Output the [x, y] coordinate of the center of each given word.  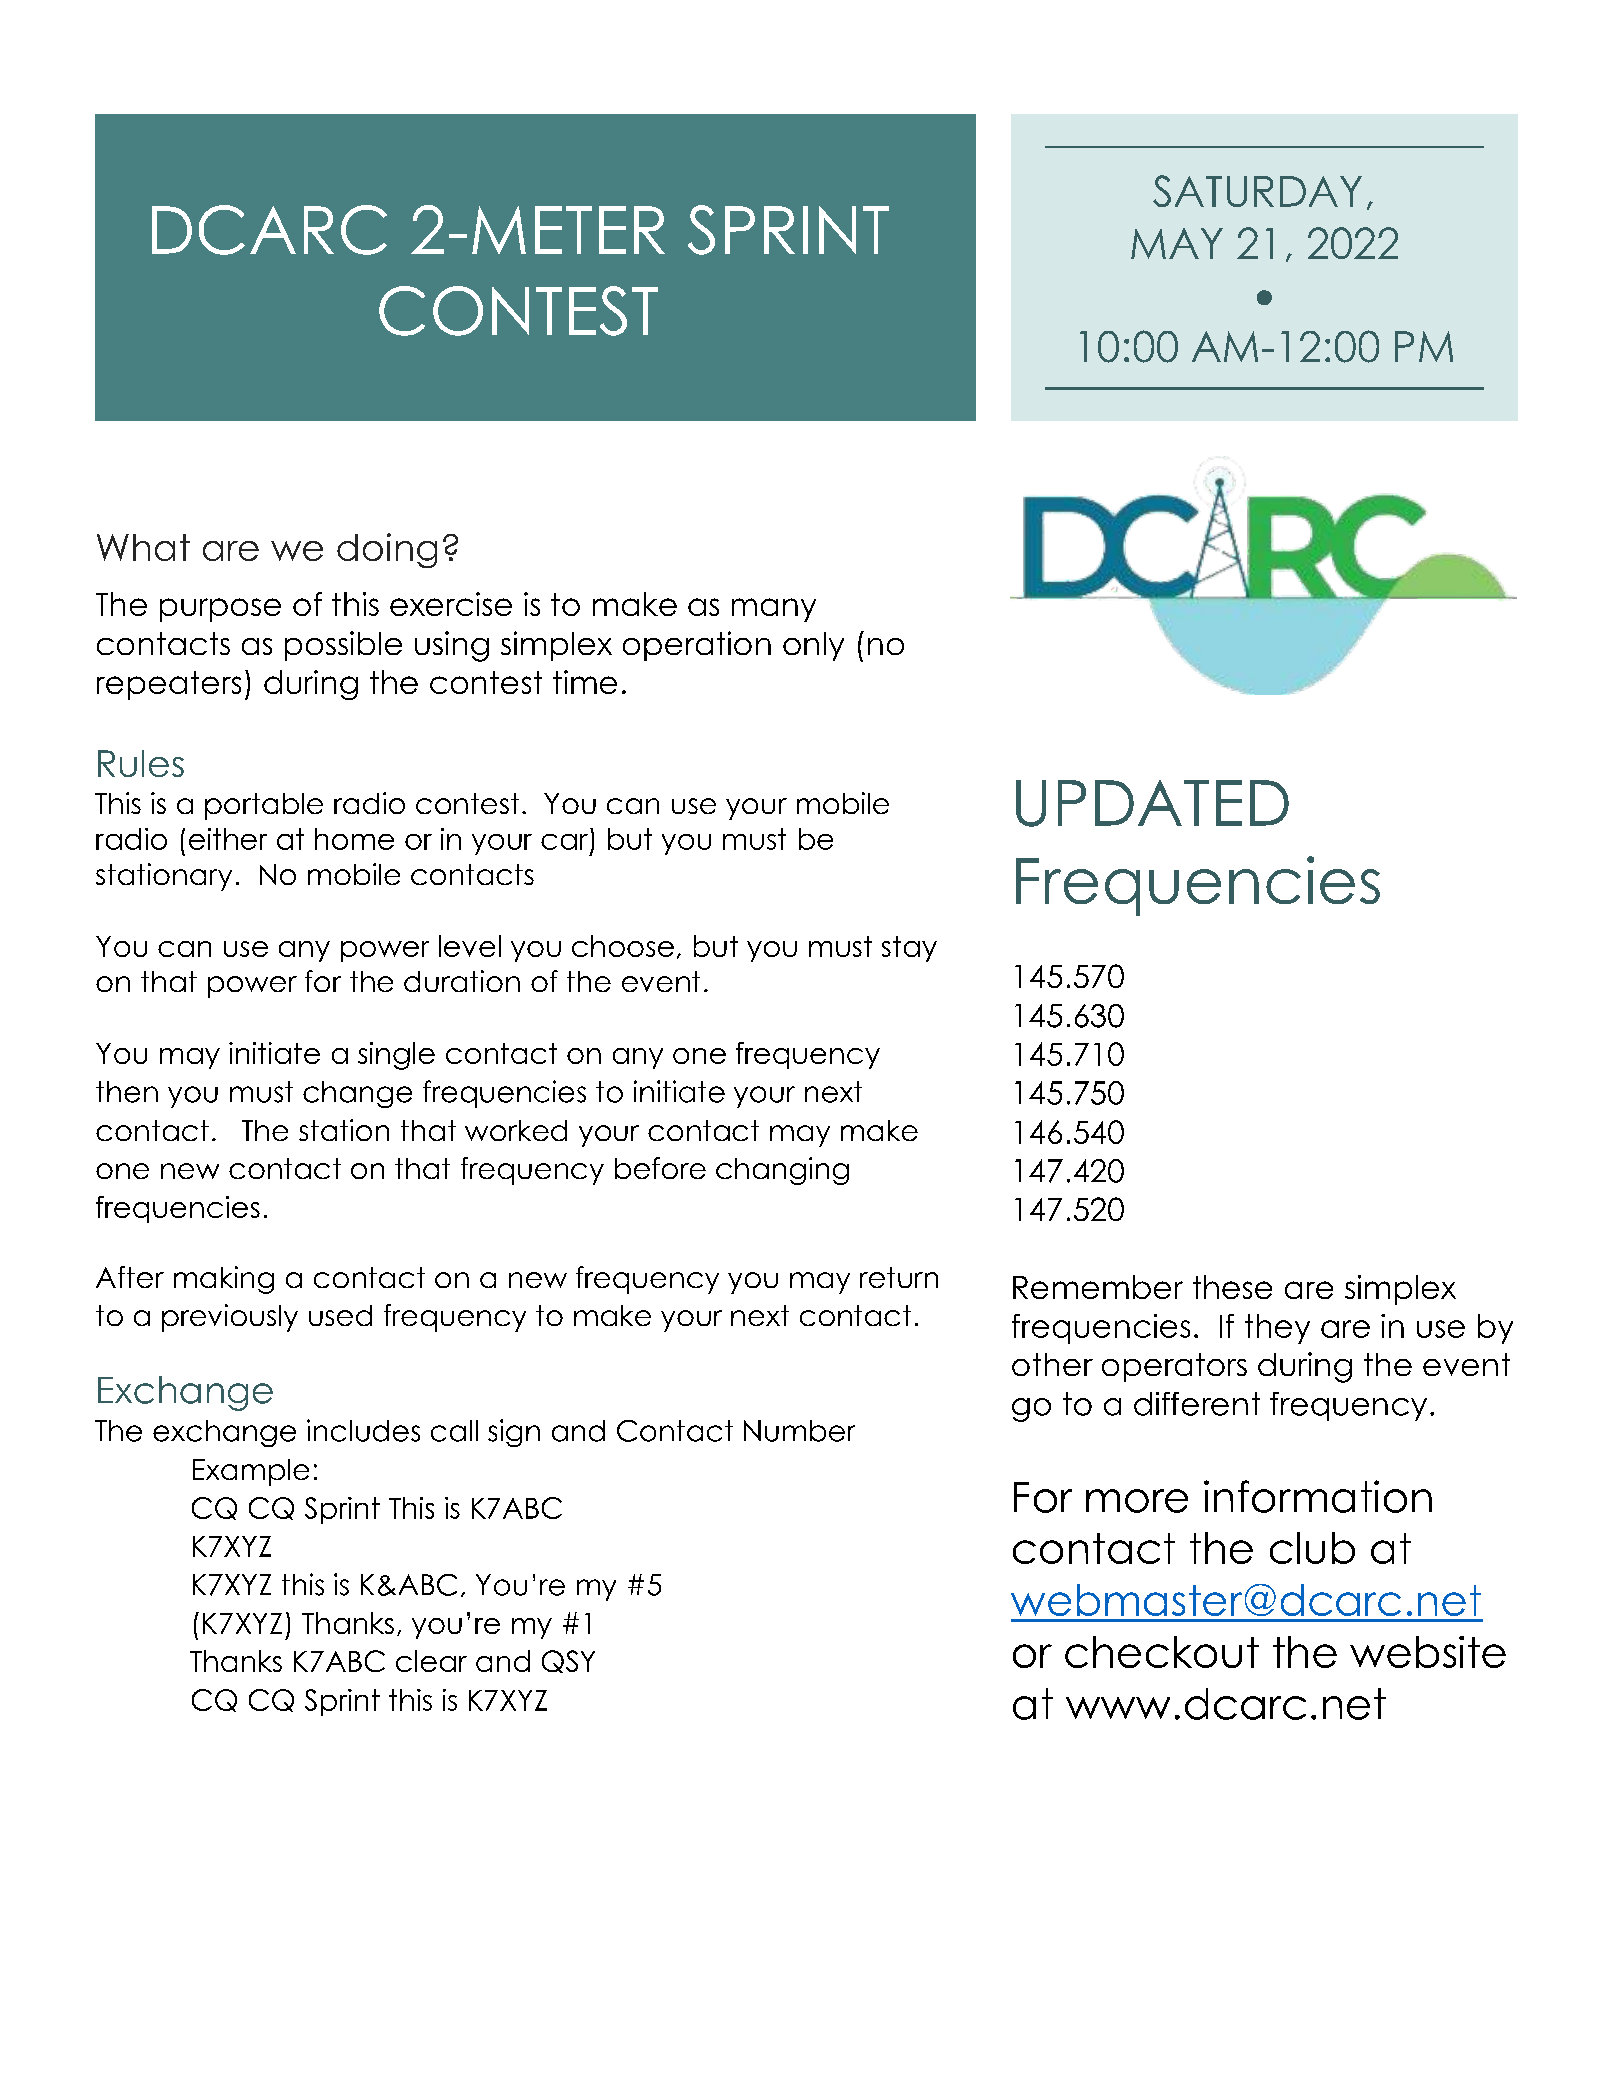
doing [387, 550]
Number [799, 1431]
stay [909, 949]
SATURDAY [1257, 191]
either [228, 839]
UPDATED [1152, 803]
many [774, 610]
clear [431, 1661]
